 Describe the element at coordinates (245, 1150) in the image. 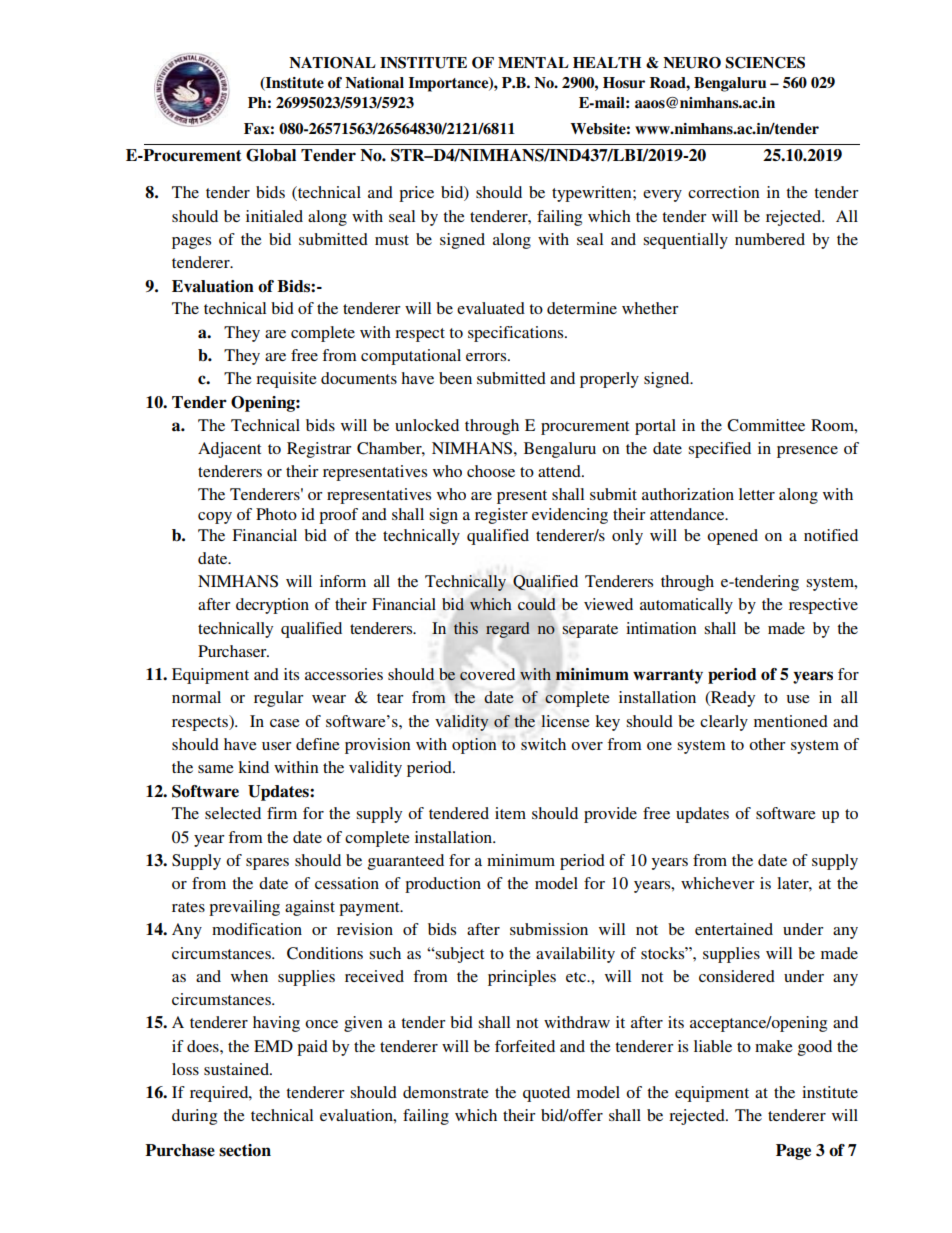

I see `section` at that location.
